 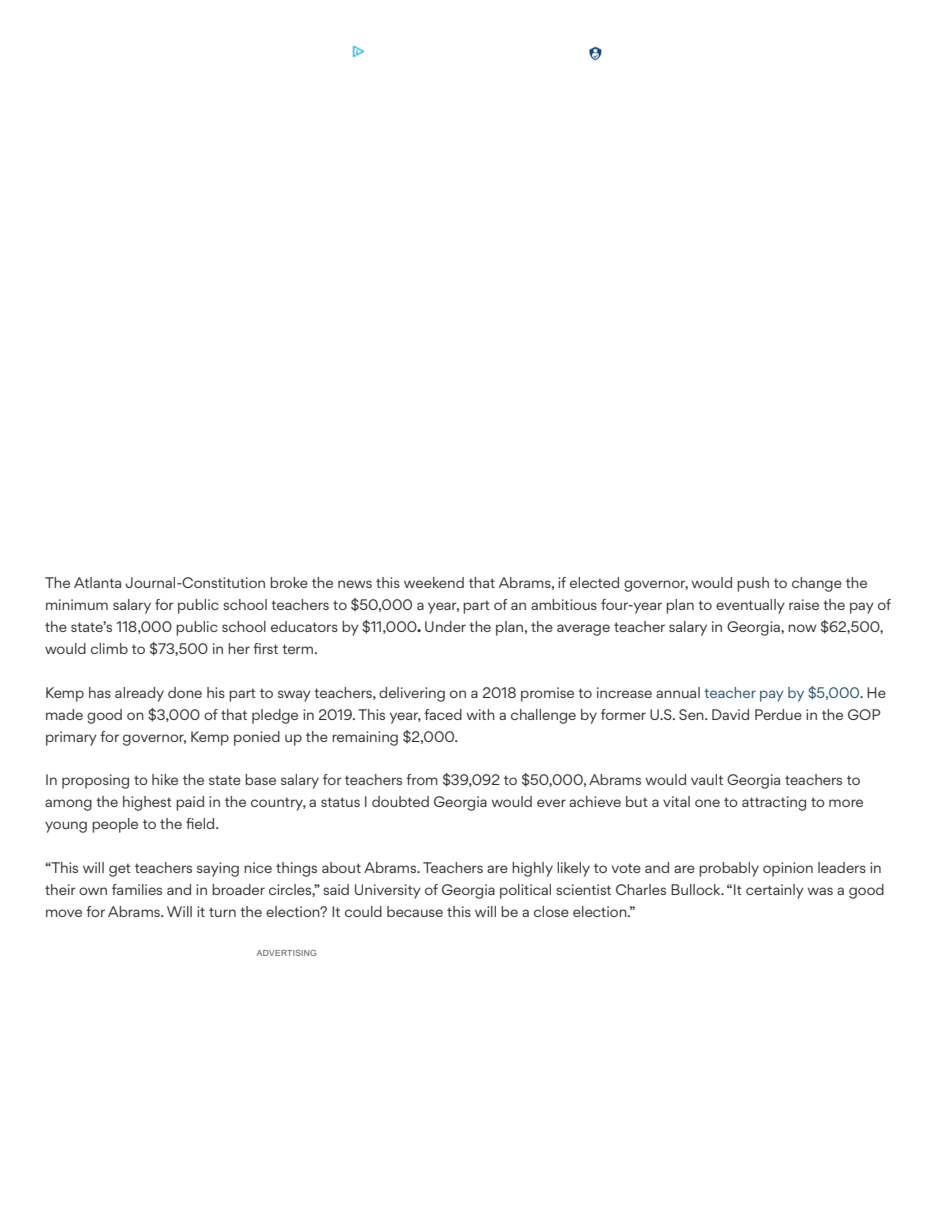 I want to click on Atlanta, so click(x=97, y=582).
